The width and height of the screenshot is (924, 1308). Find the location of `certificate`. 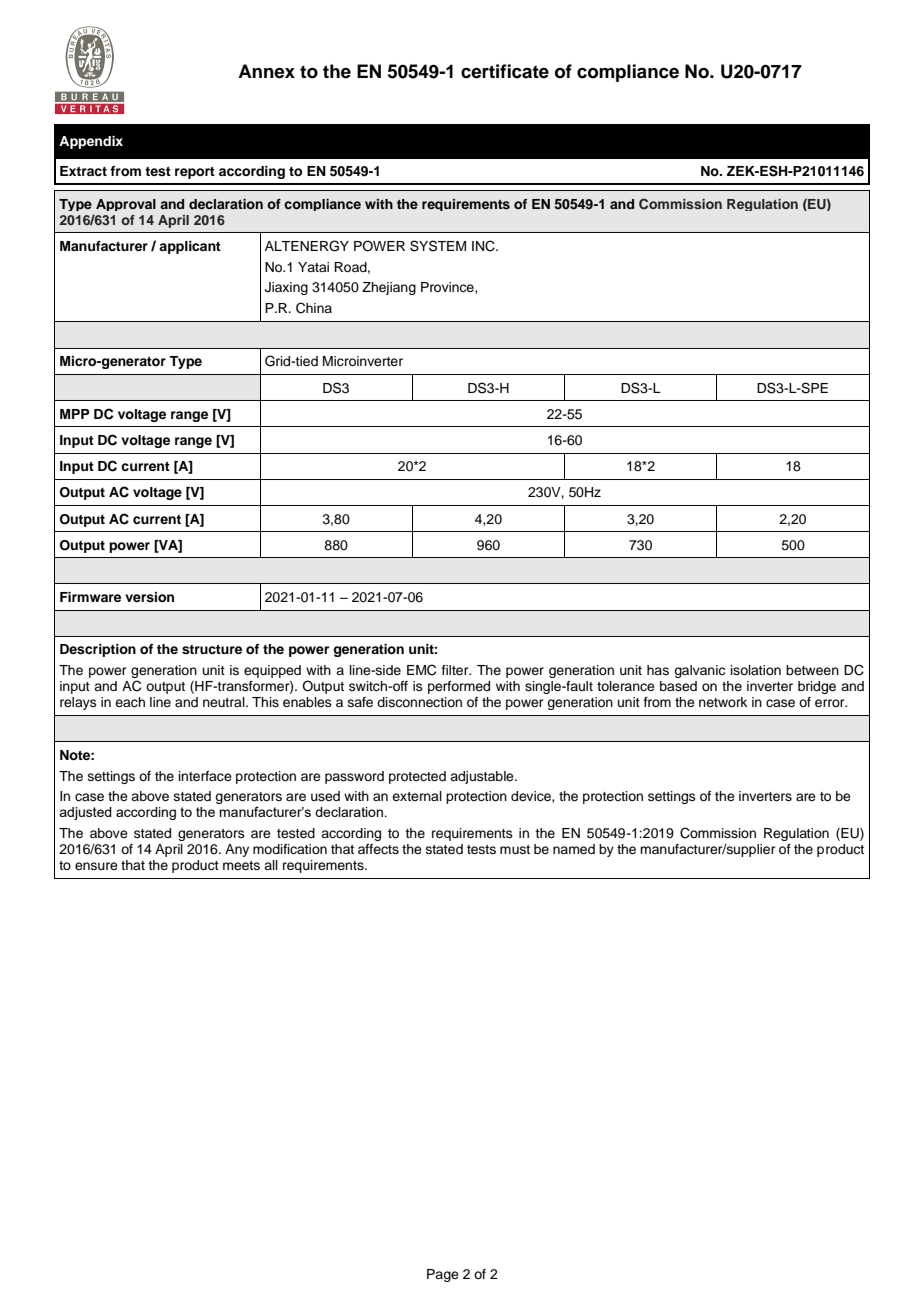

certificate is located at coordinates (505, 71).
